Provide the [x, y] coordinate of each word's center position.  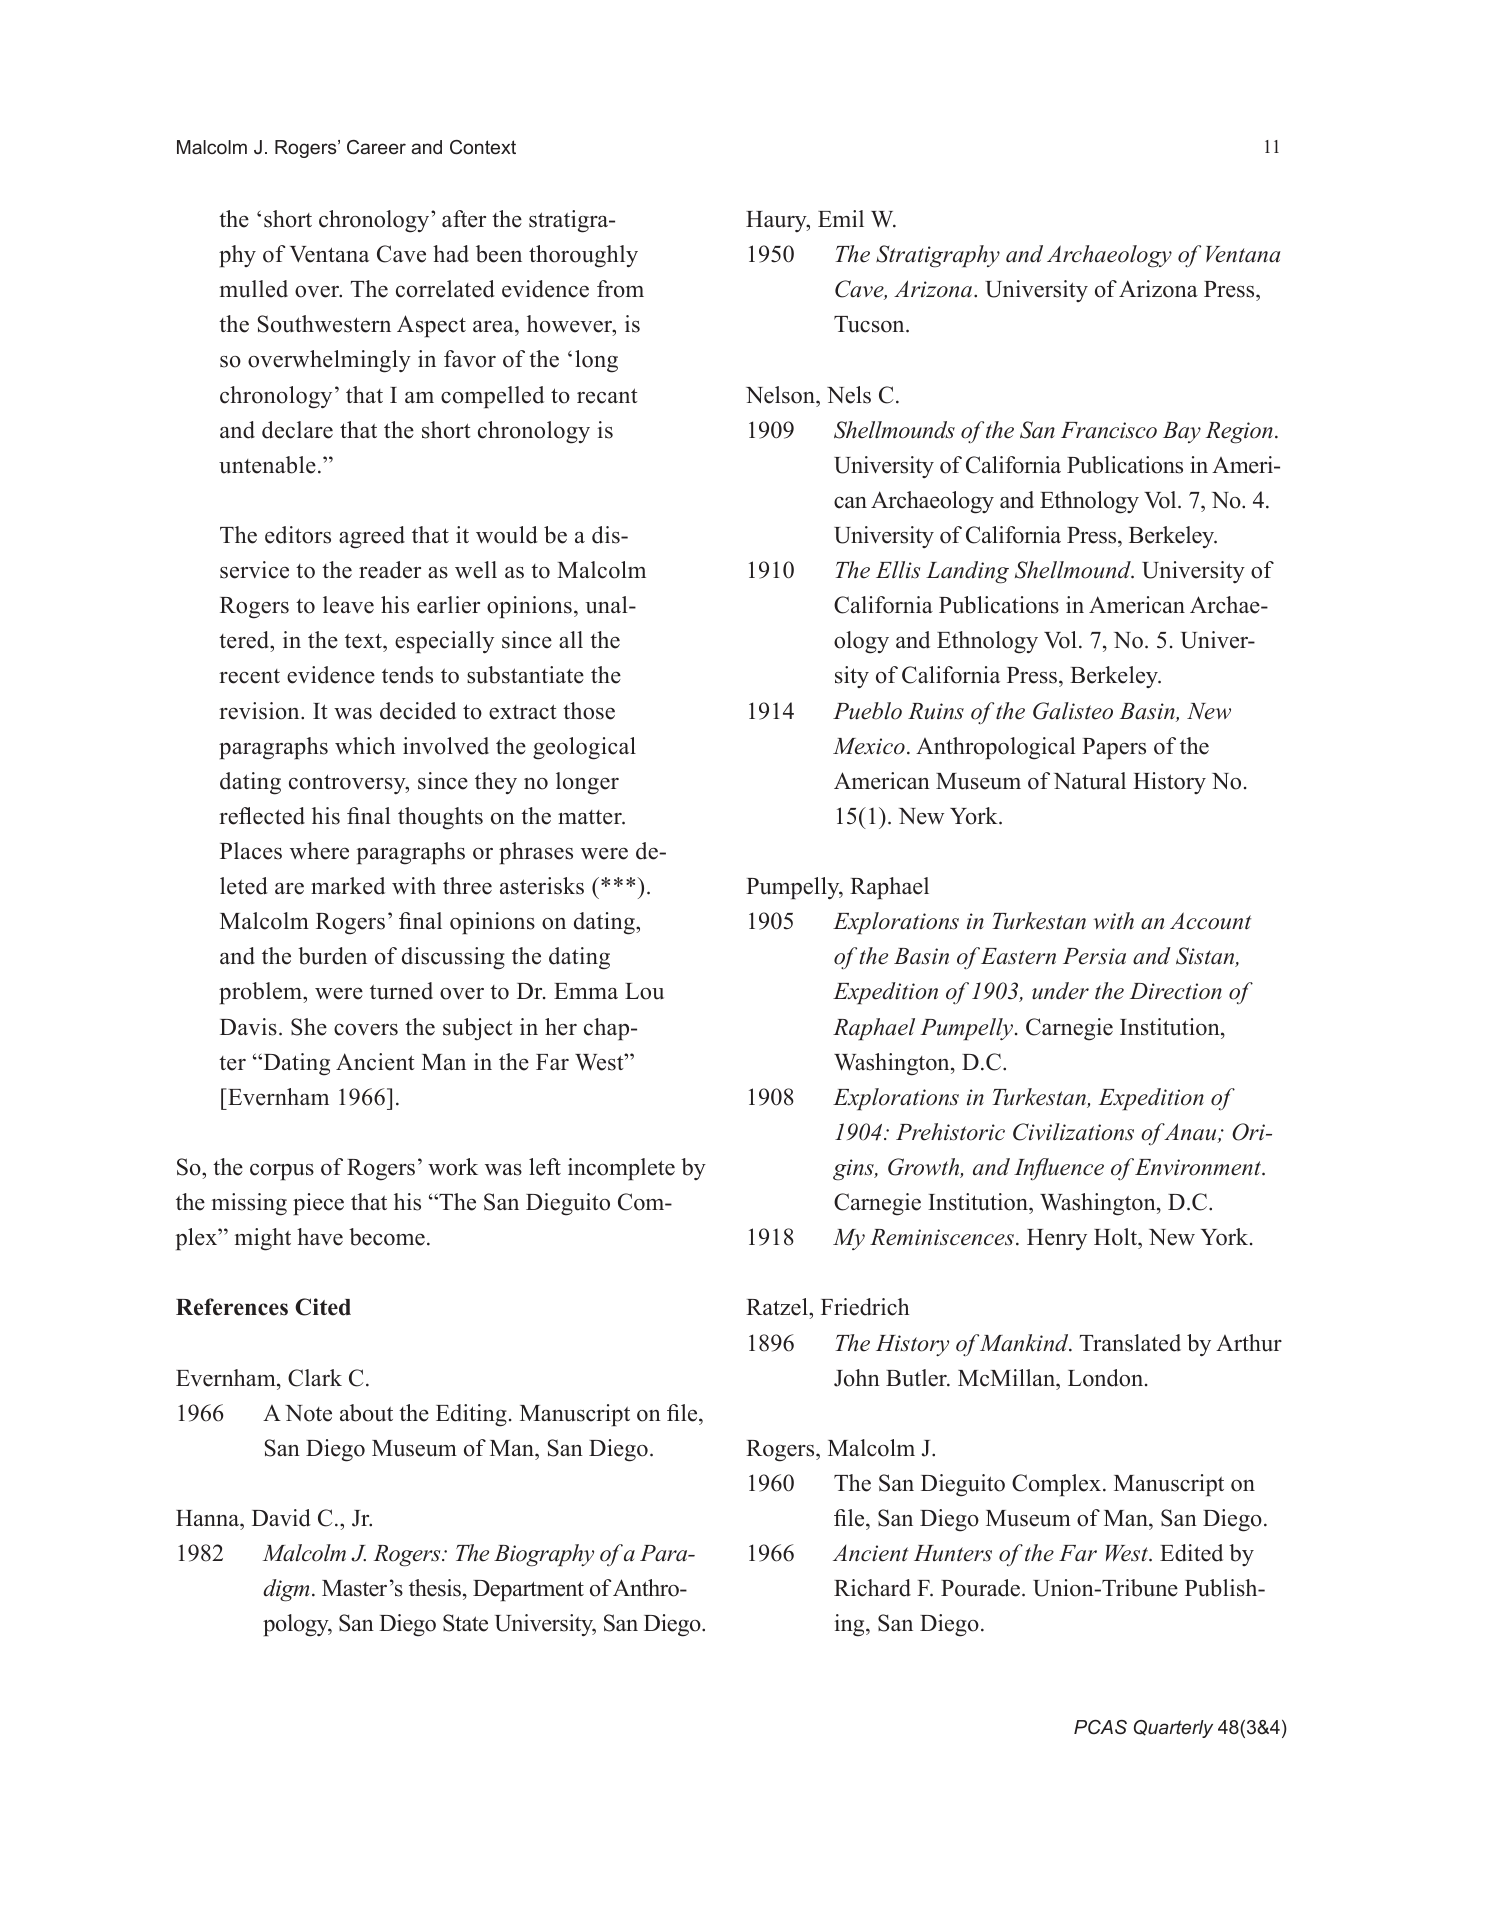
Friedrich [865, 1307]
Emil [841, 218]
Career [376, 147]
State [465, 1623]
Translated [1130, 1343]
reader [390, 570]
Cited [323, 1307]
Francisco [1109, 430]
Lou [644, 991]
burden [332, 956]
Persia [1094, 956]
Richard [872, 1588]
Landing [967, 572]
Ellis [898, 570]
